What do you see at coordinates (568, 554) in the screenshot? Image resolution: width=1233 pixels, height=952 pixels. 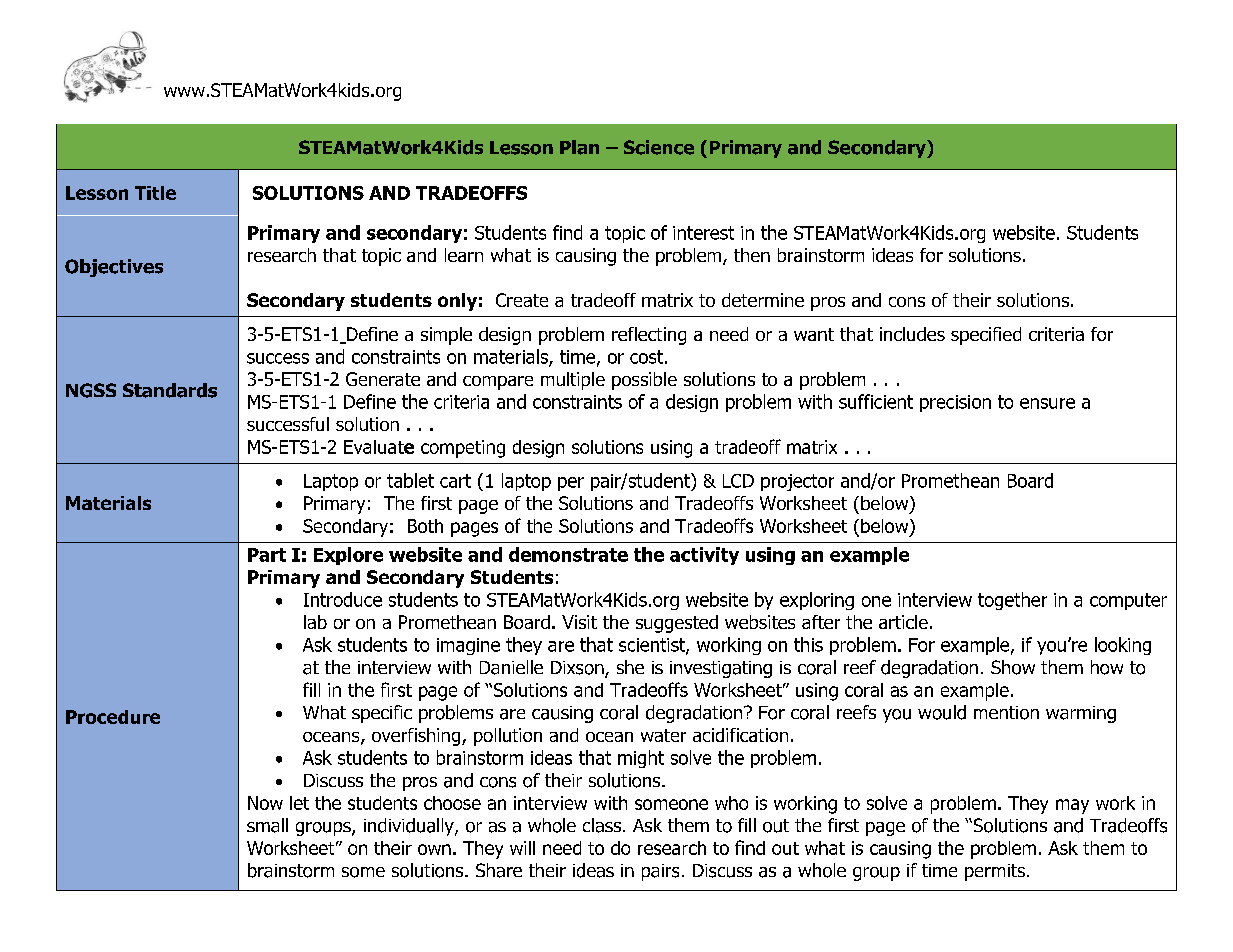 I see `demonstrate` at bounding box center [568, 554].
